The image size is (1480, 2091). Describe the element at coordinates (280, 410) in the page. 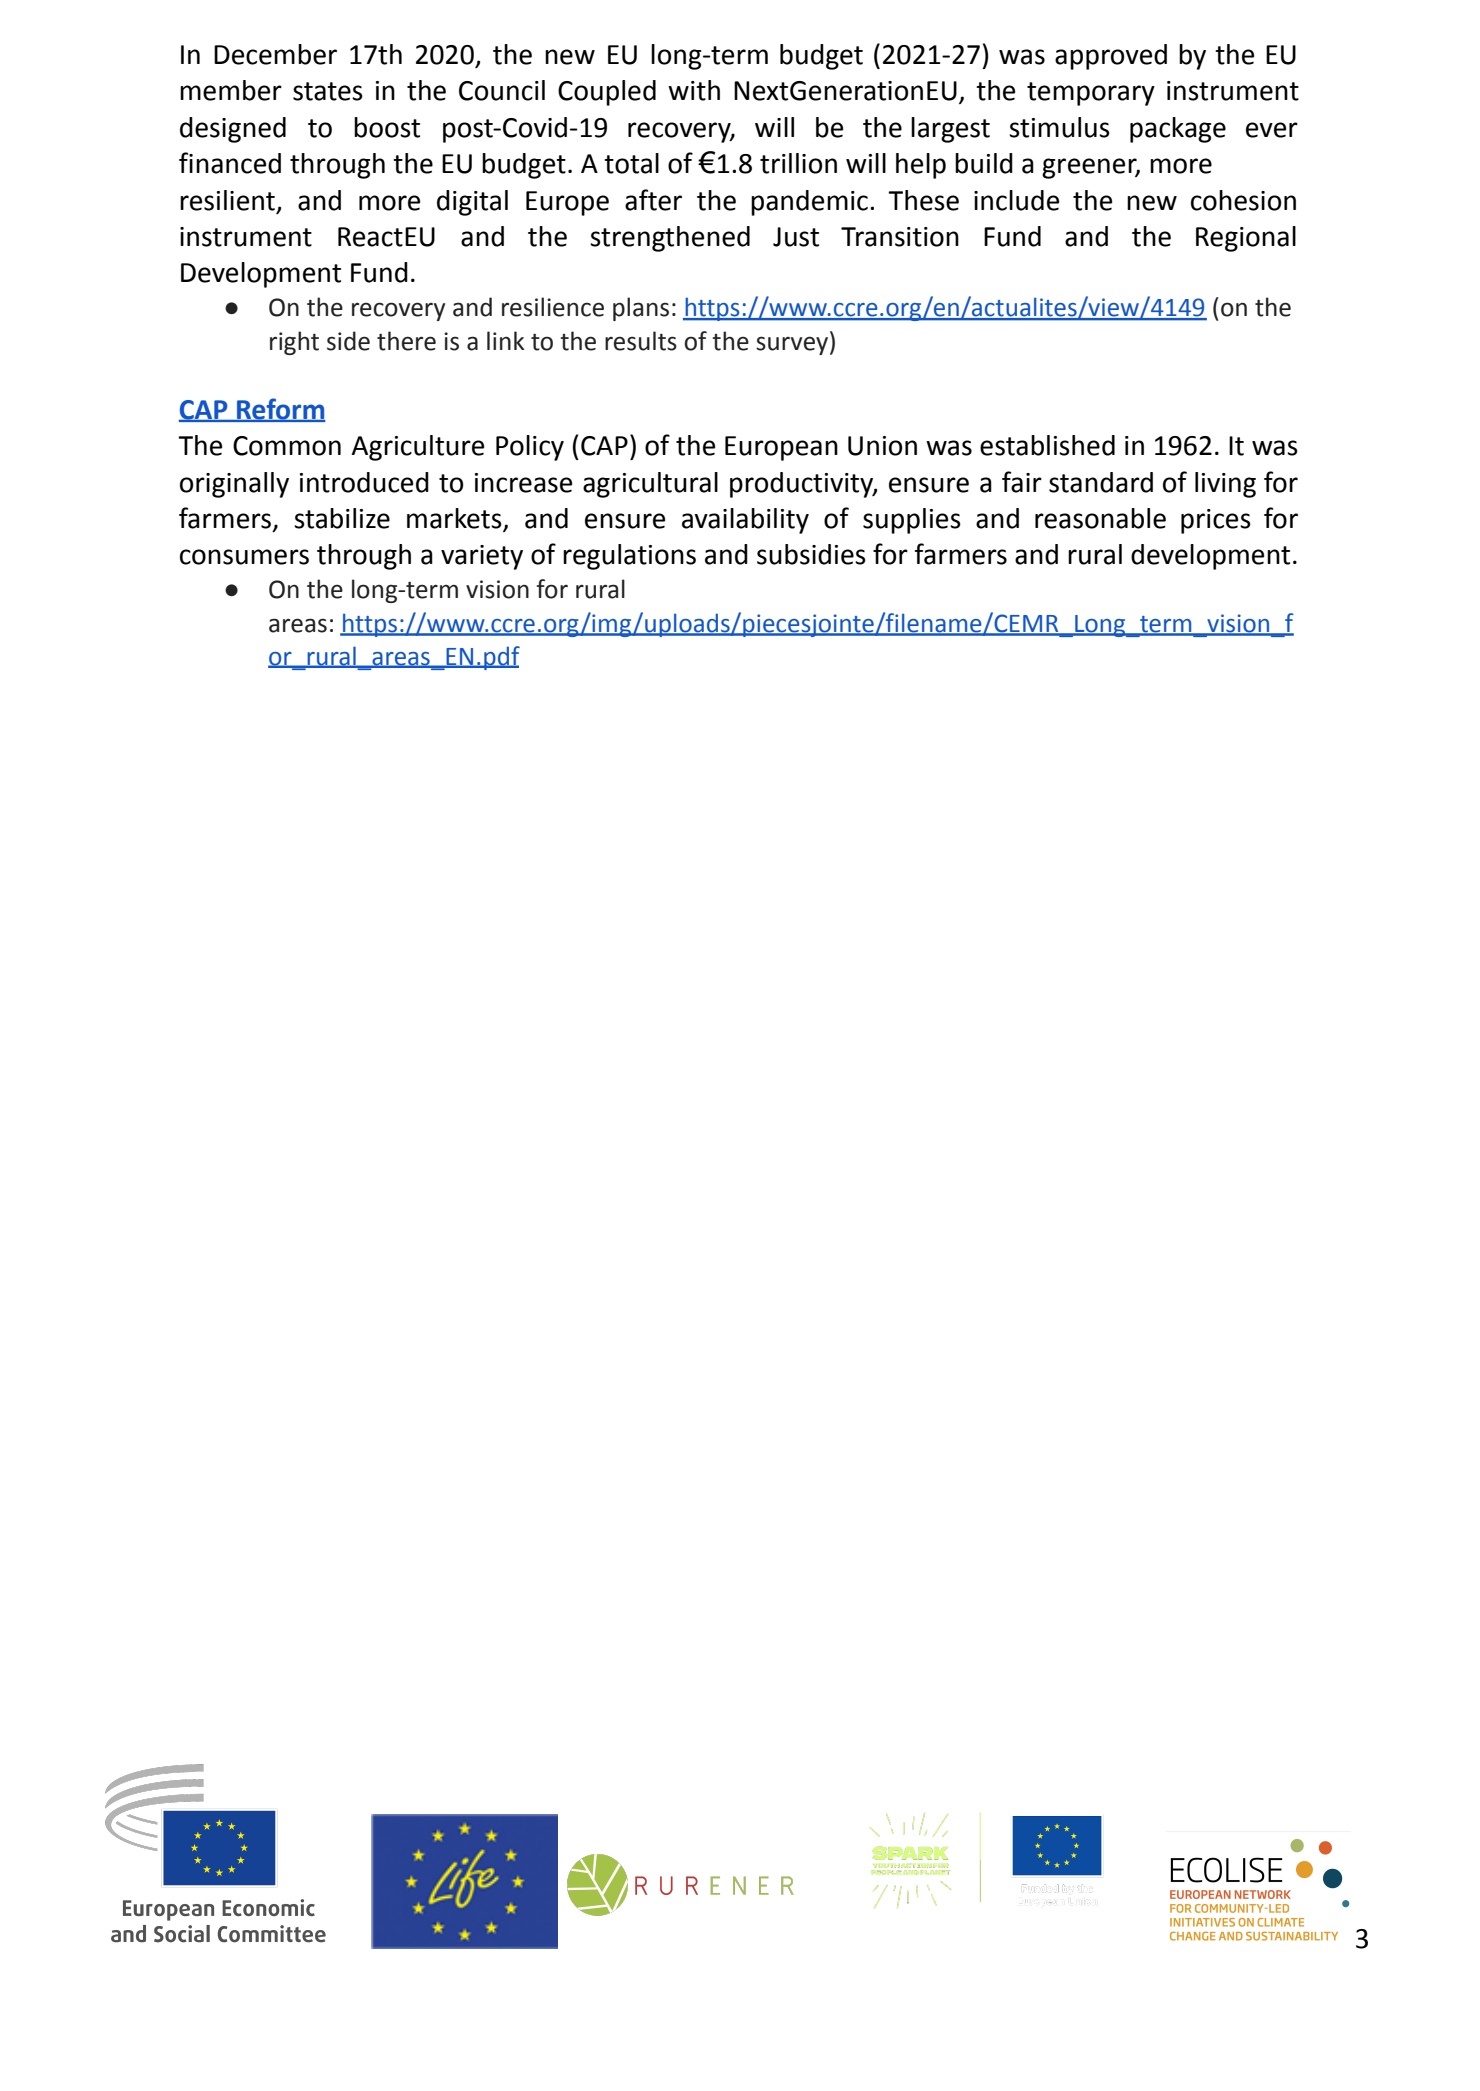

I see `Reform` at that location.
